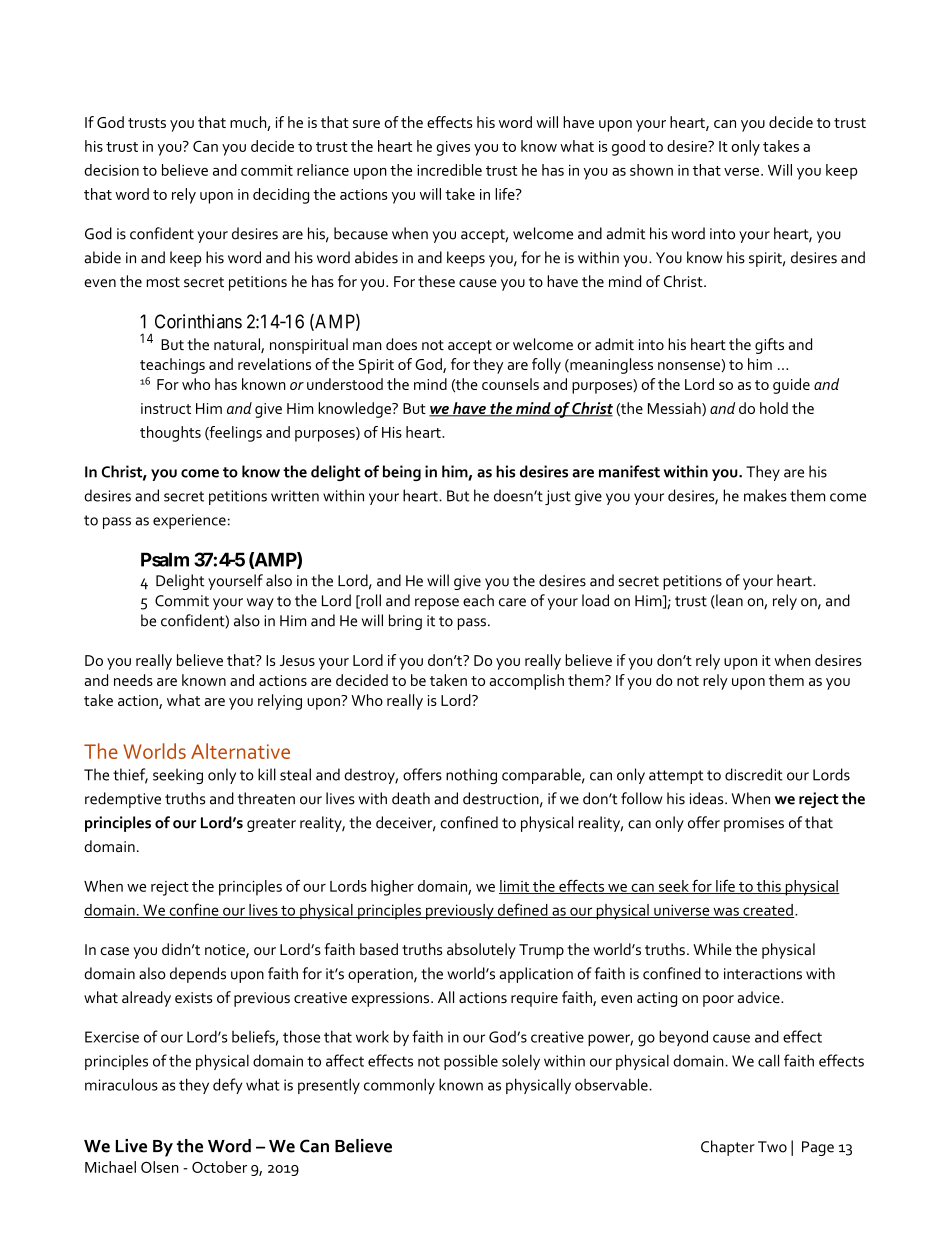 The height and width of the page is (1233, 952). I want to click on depends, so click(198, 975).
